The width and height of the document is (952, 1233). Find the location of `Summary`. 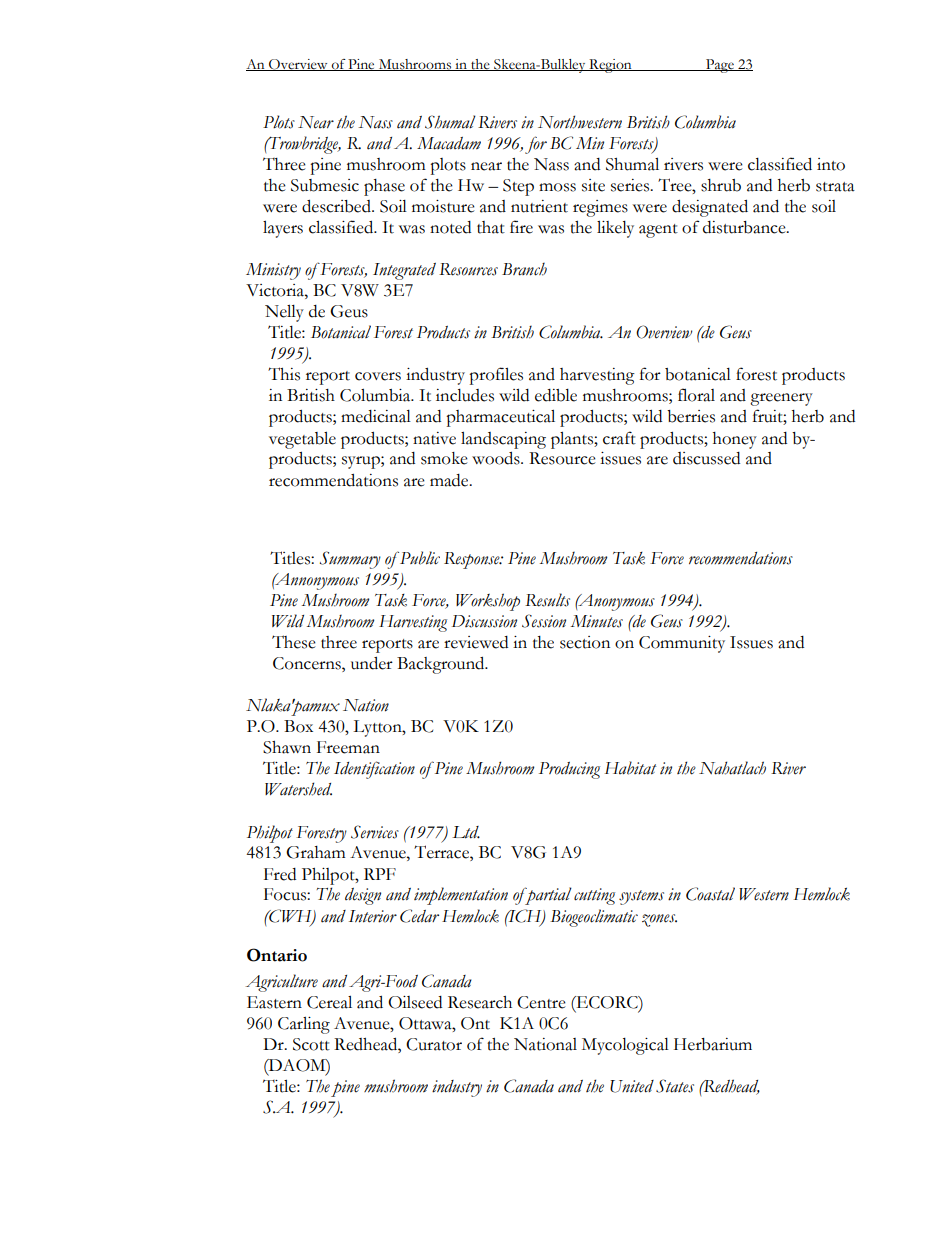

Summary is located at coordinates (350, 560).
